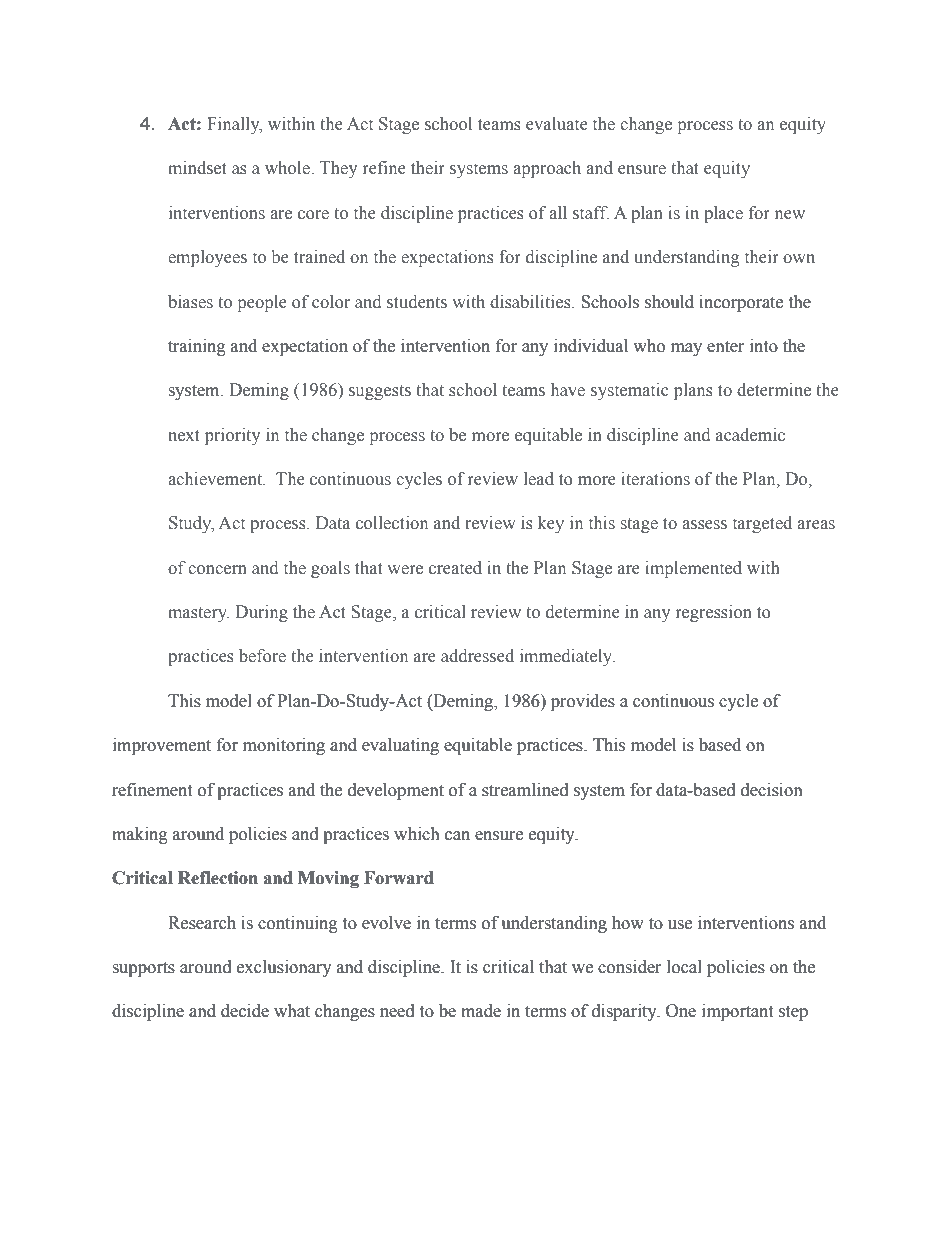 This page has height=1233, width=952. I want to click on lead, so click(539, 479).
